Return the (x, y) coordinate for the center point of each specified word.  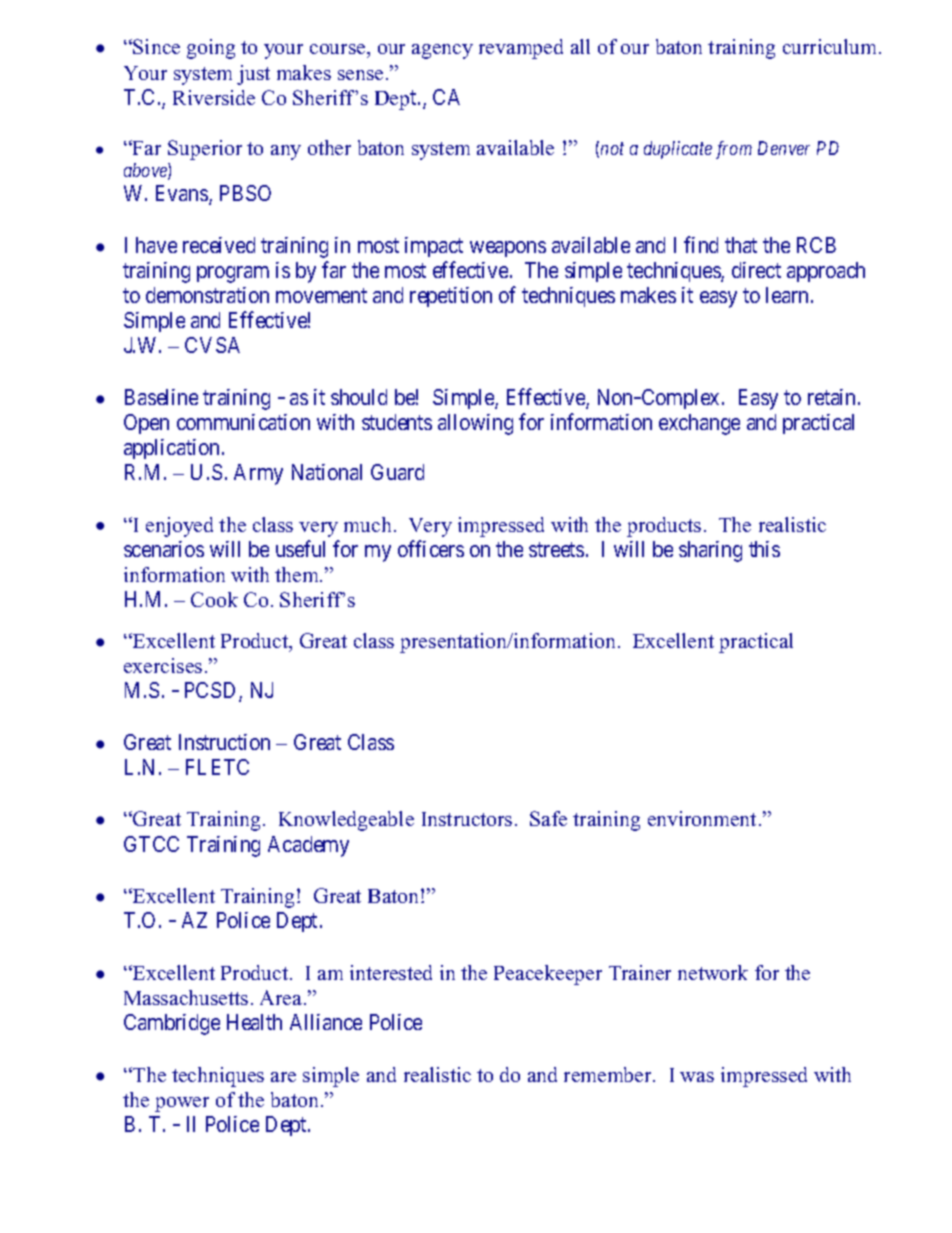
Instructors (467, 819)
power (182, 1104)
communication (243, 422)
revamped (521, 49)
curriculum (831, 46)
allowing (475, 424)
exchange (699, 424)
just (253, 75)
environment (702, 818)
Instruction (224, 742)
